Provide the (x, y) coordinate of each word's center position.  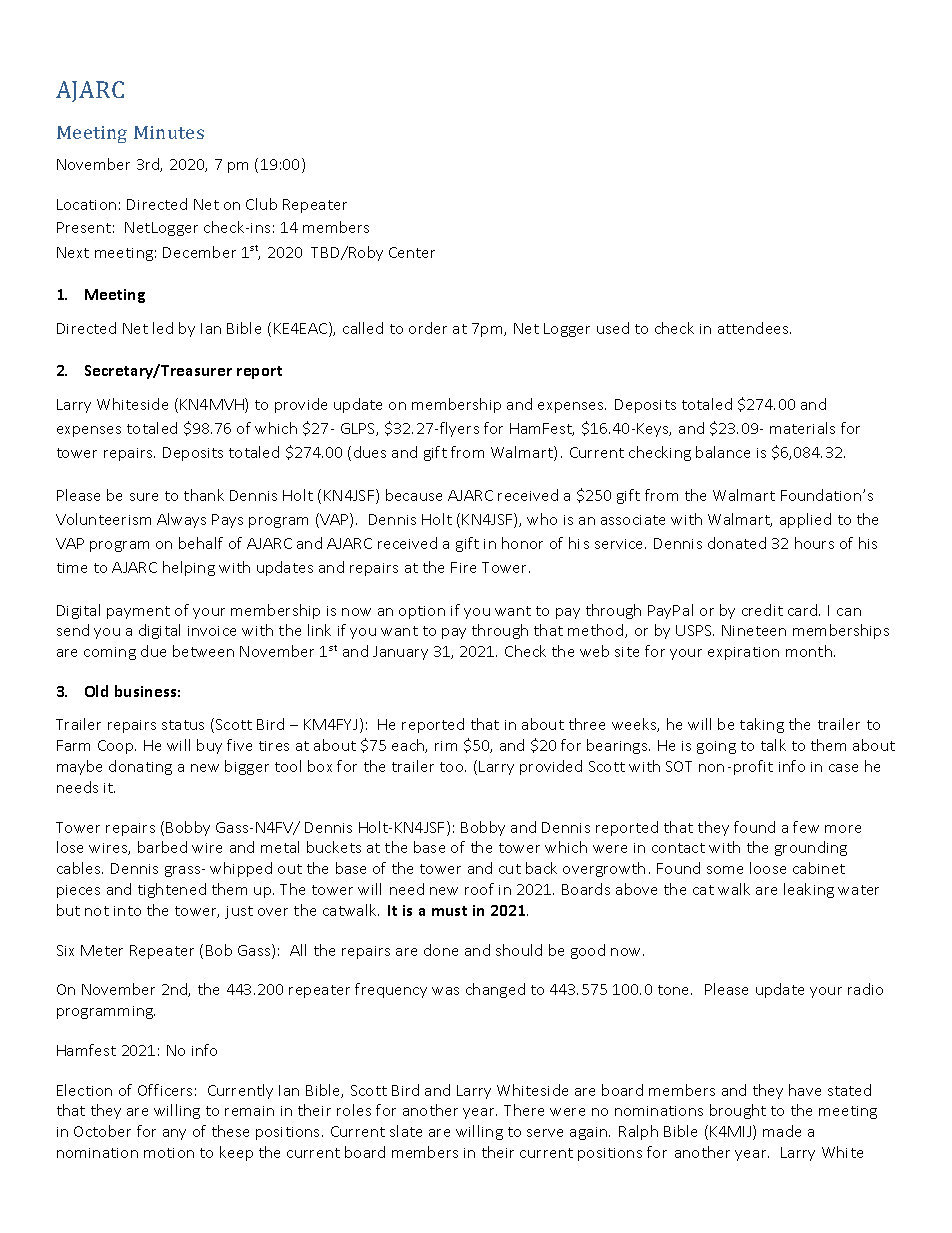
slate (406, 1131)
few (806, 827)
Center (412, 252)
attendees (754, 328)
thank (204, 495)
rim (446, 746)
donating (140, 767)
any (174, 1134)
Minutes (169, 132)
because (414, 495)
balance (723, 452)
